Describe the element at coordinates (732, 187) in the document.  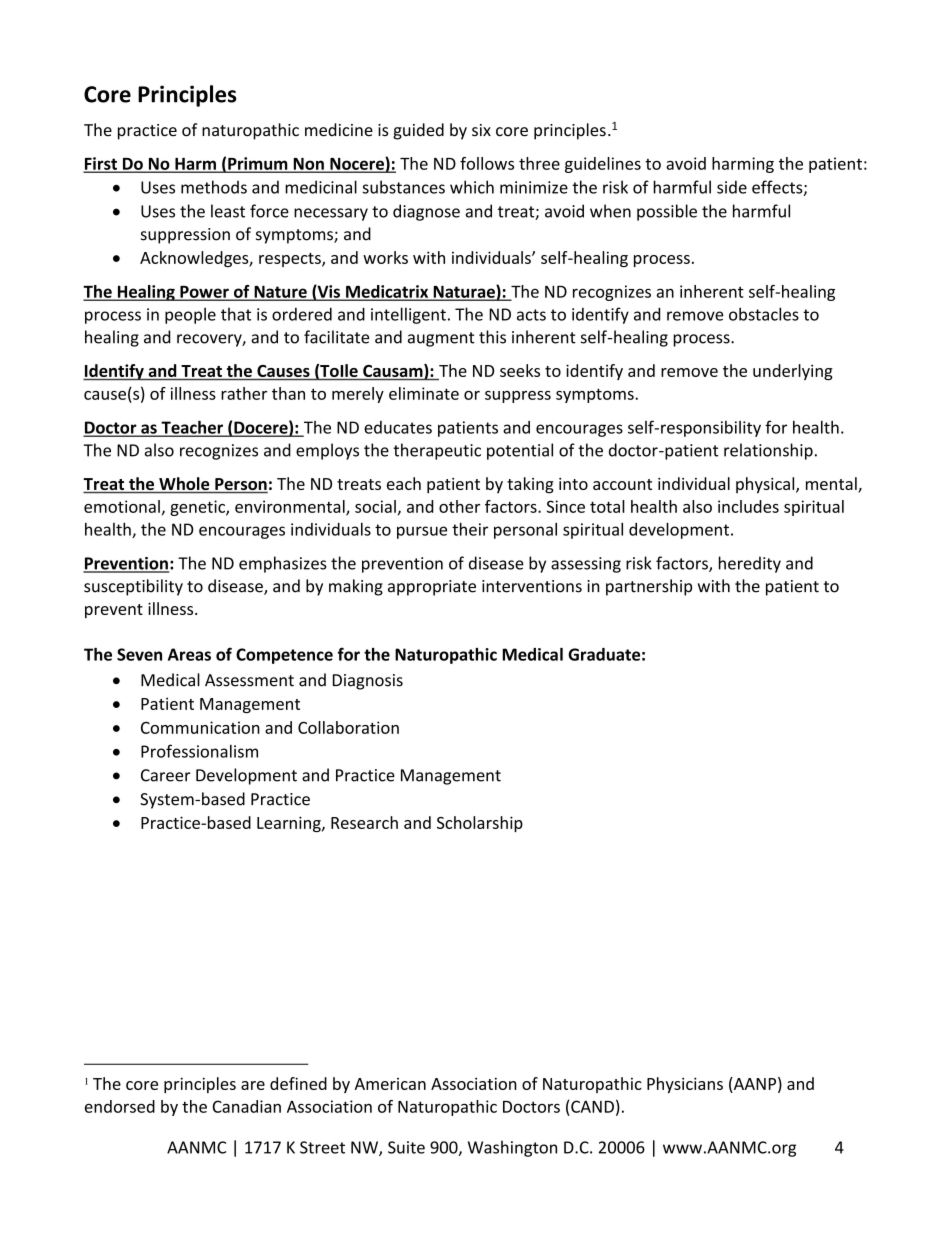
I see `side` at that location.
